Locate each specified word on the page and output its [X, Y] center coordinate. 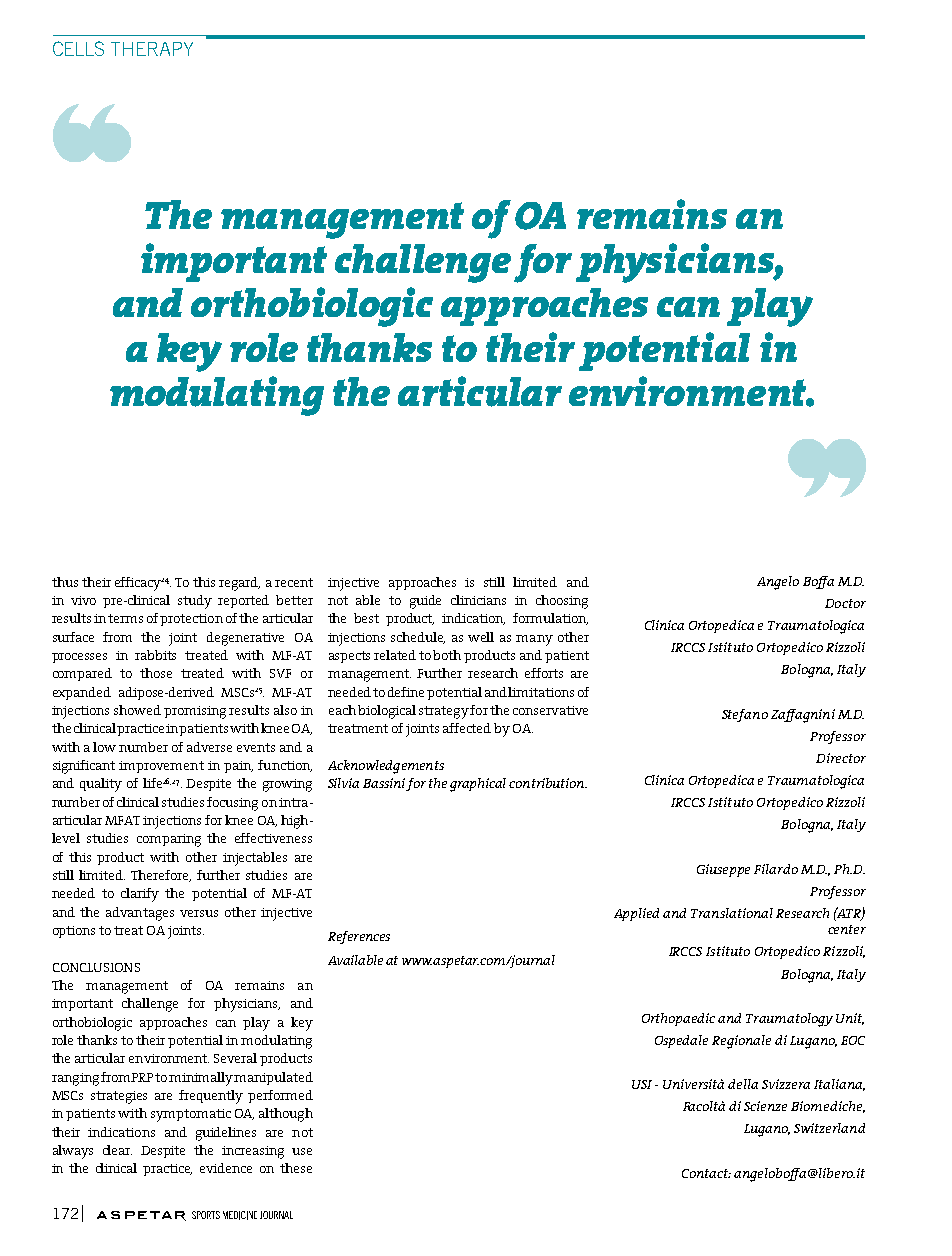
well [481, 637]
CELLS [78, 48]
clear [117, 1150]
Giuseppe [723, 870]
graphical [478, 785]
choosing [562, 602]
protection [191, 620]
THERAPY [152, 49]
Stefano [745, 715]
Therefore [161, 876]
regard [239, 584]
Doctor [845, 603]
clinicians [478, 600]
